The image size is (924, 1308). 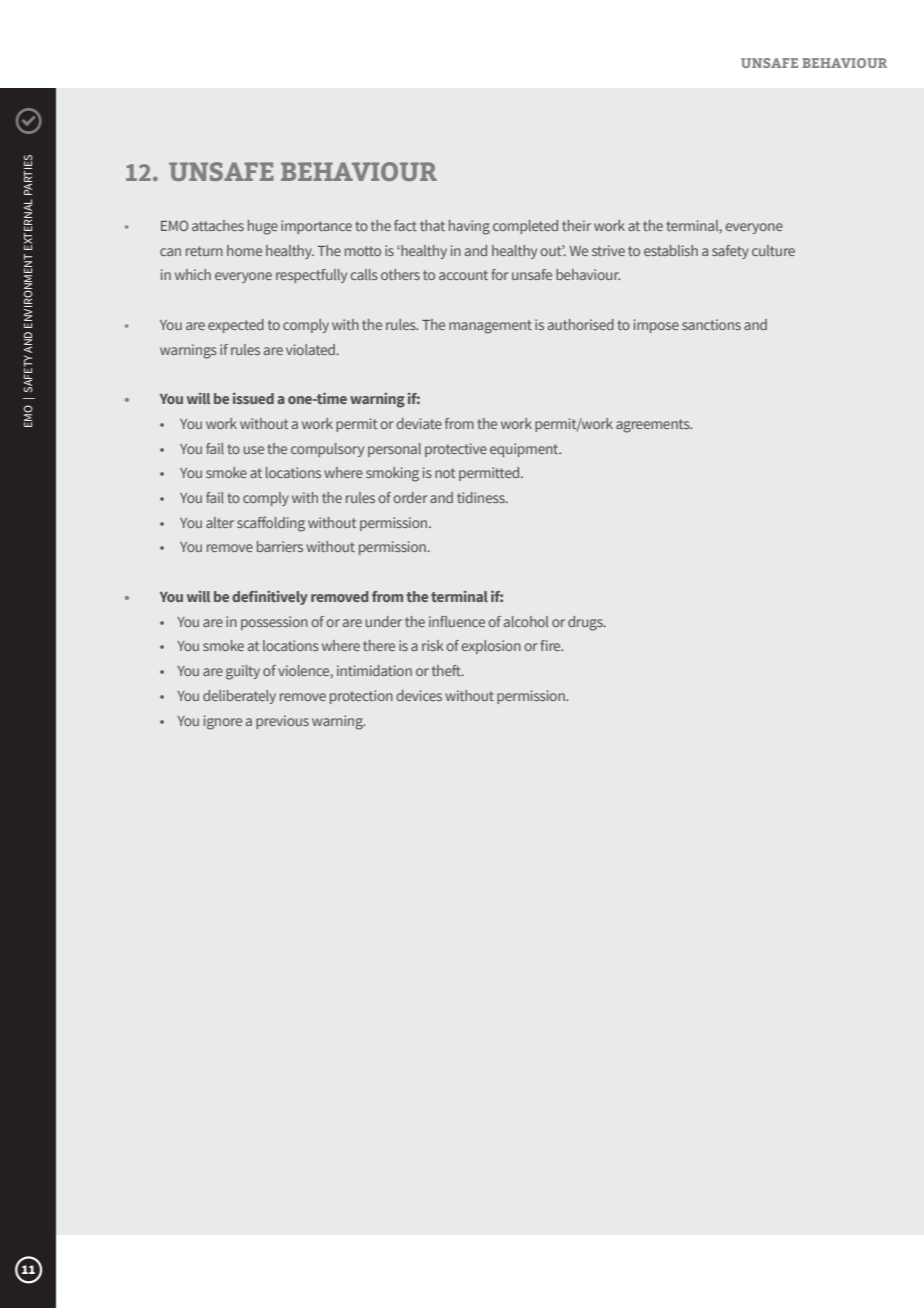 I want to click on establish, so click(x=671, y=250).
